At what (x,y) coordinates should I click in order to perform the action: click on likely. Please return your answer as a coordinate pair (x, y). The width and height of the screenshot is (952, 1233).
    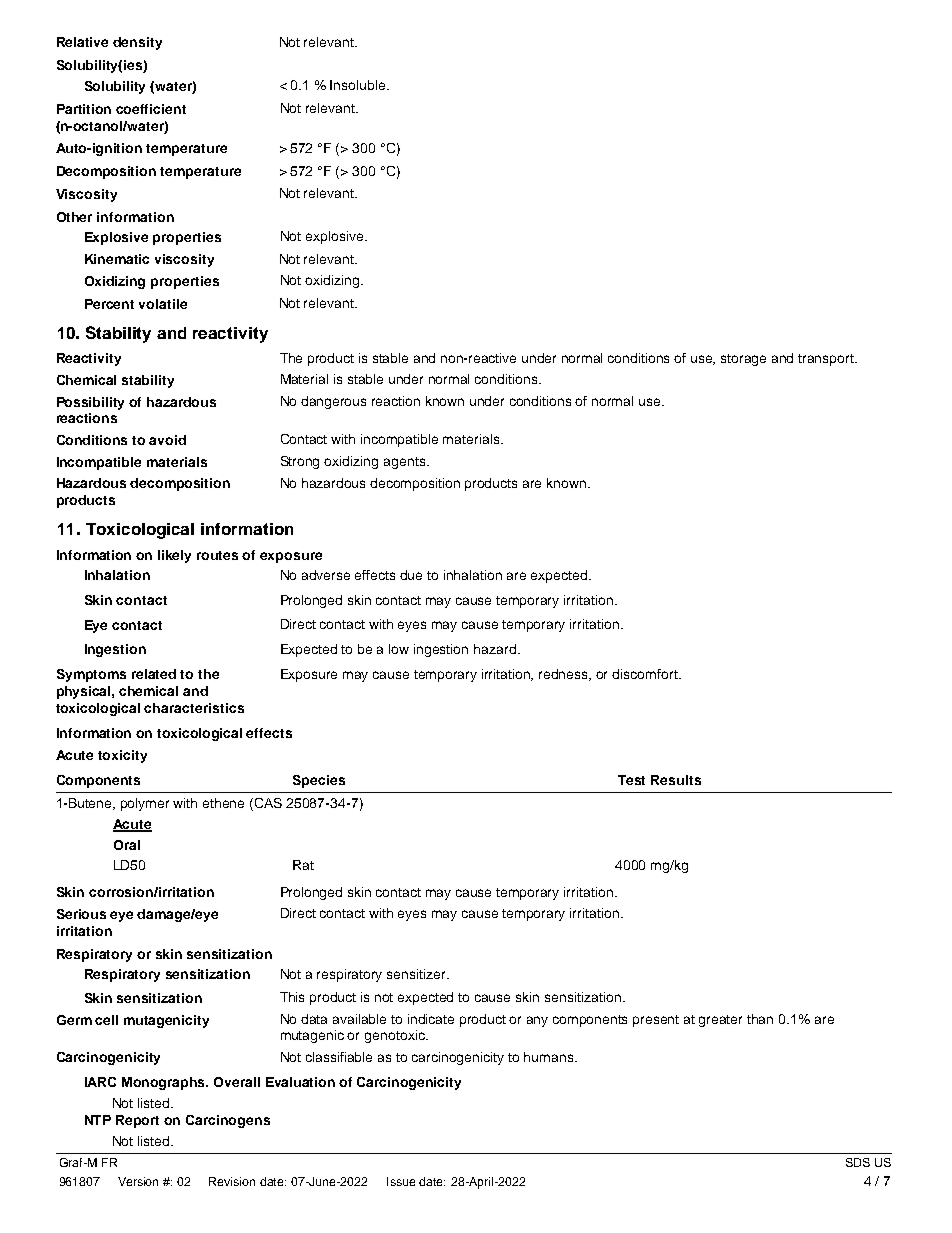
    Looking at the image, I should click on (174, 556).
